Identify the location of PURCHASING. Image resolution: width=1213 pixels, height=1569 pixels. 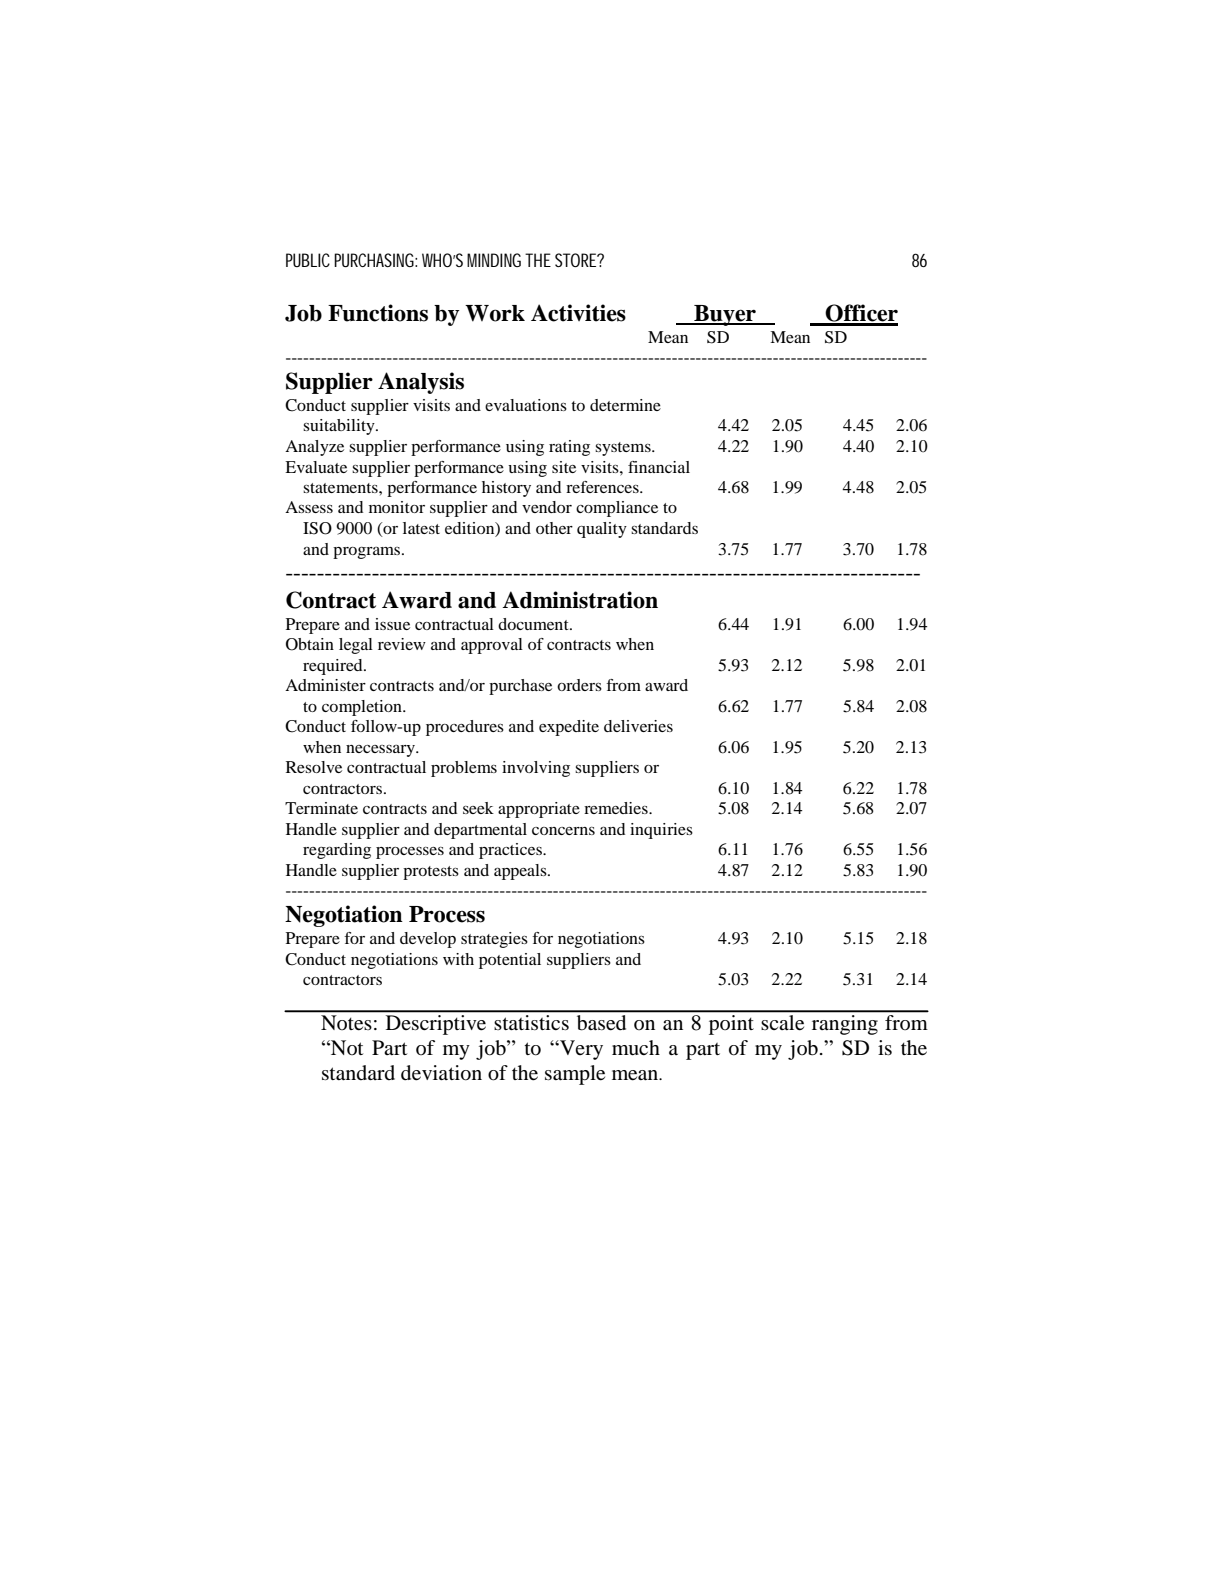
(375, 260).
